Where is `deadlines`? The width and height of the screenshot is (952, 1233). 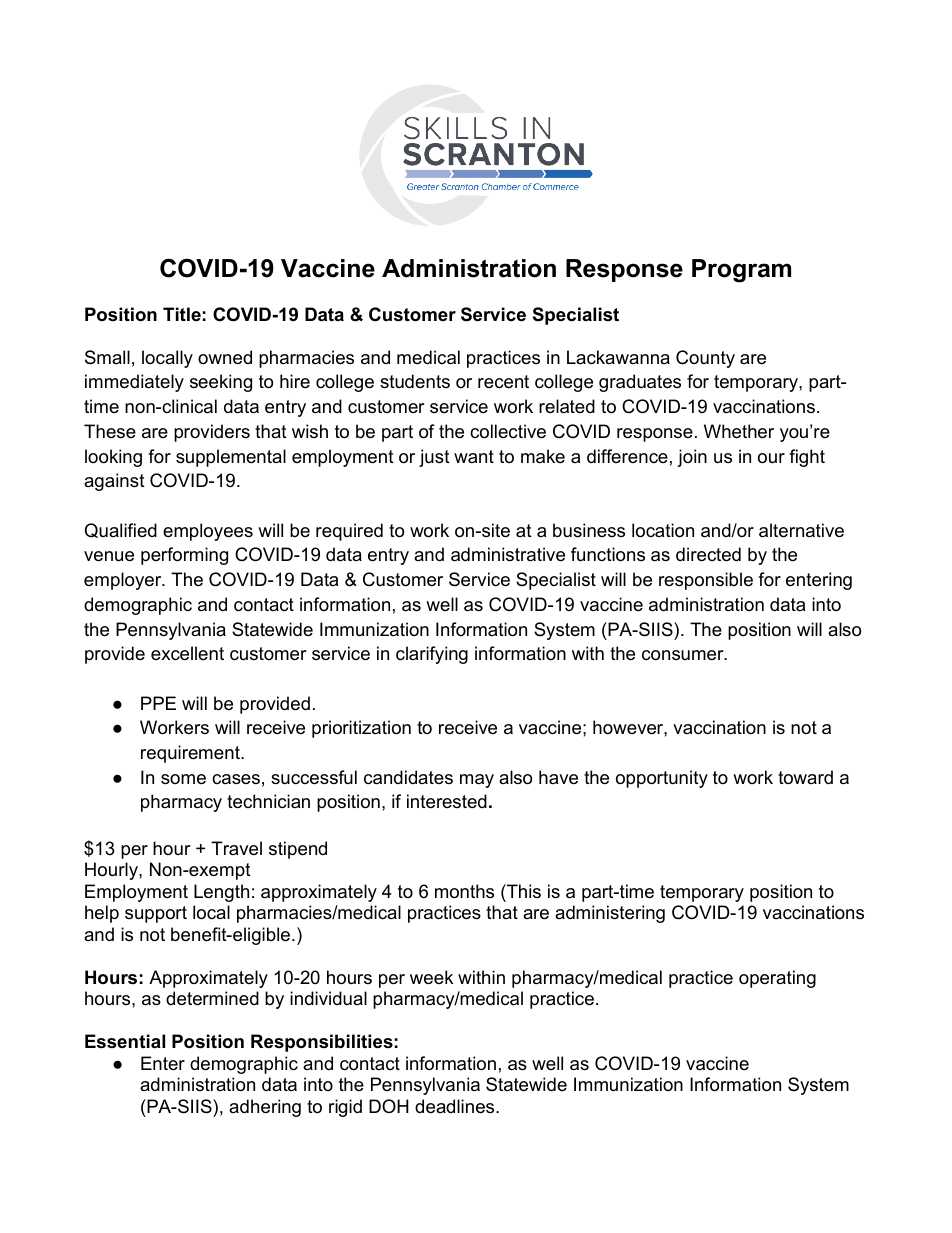 deadlines is located at coordinates (456, 1106).
